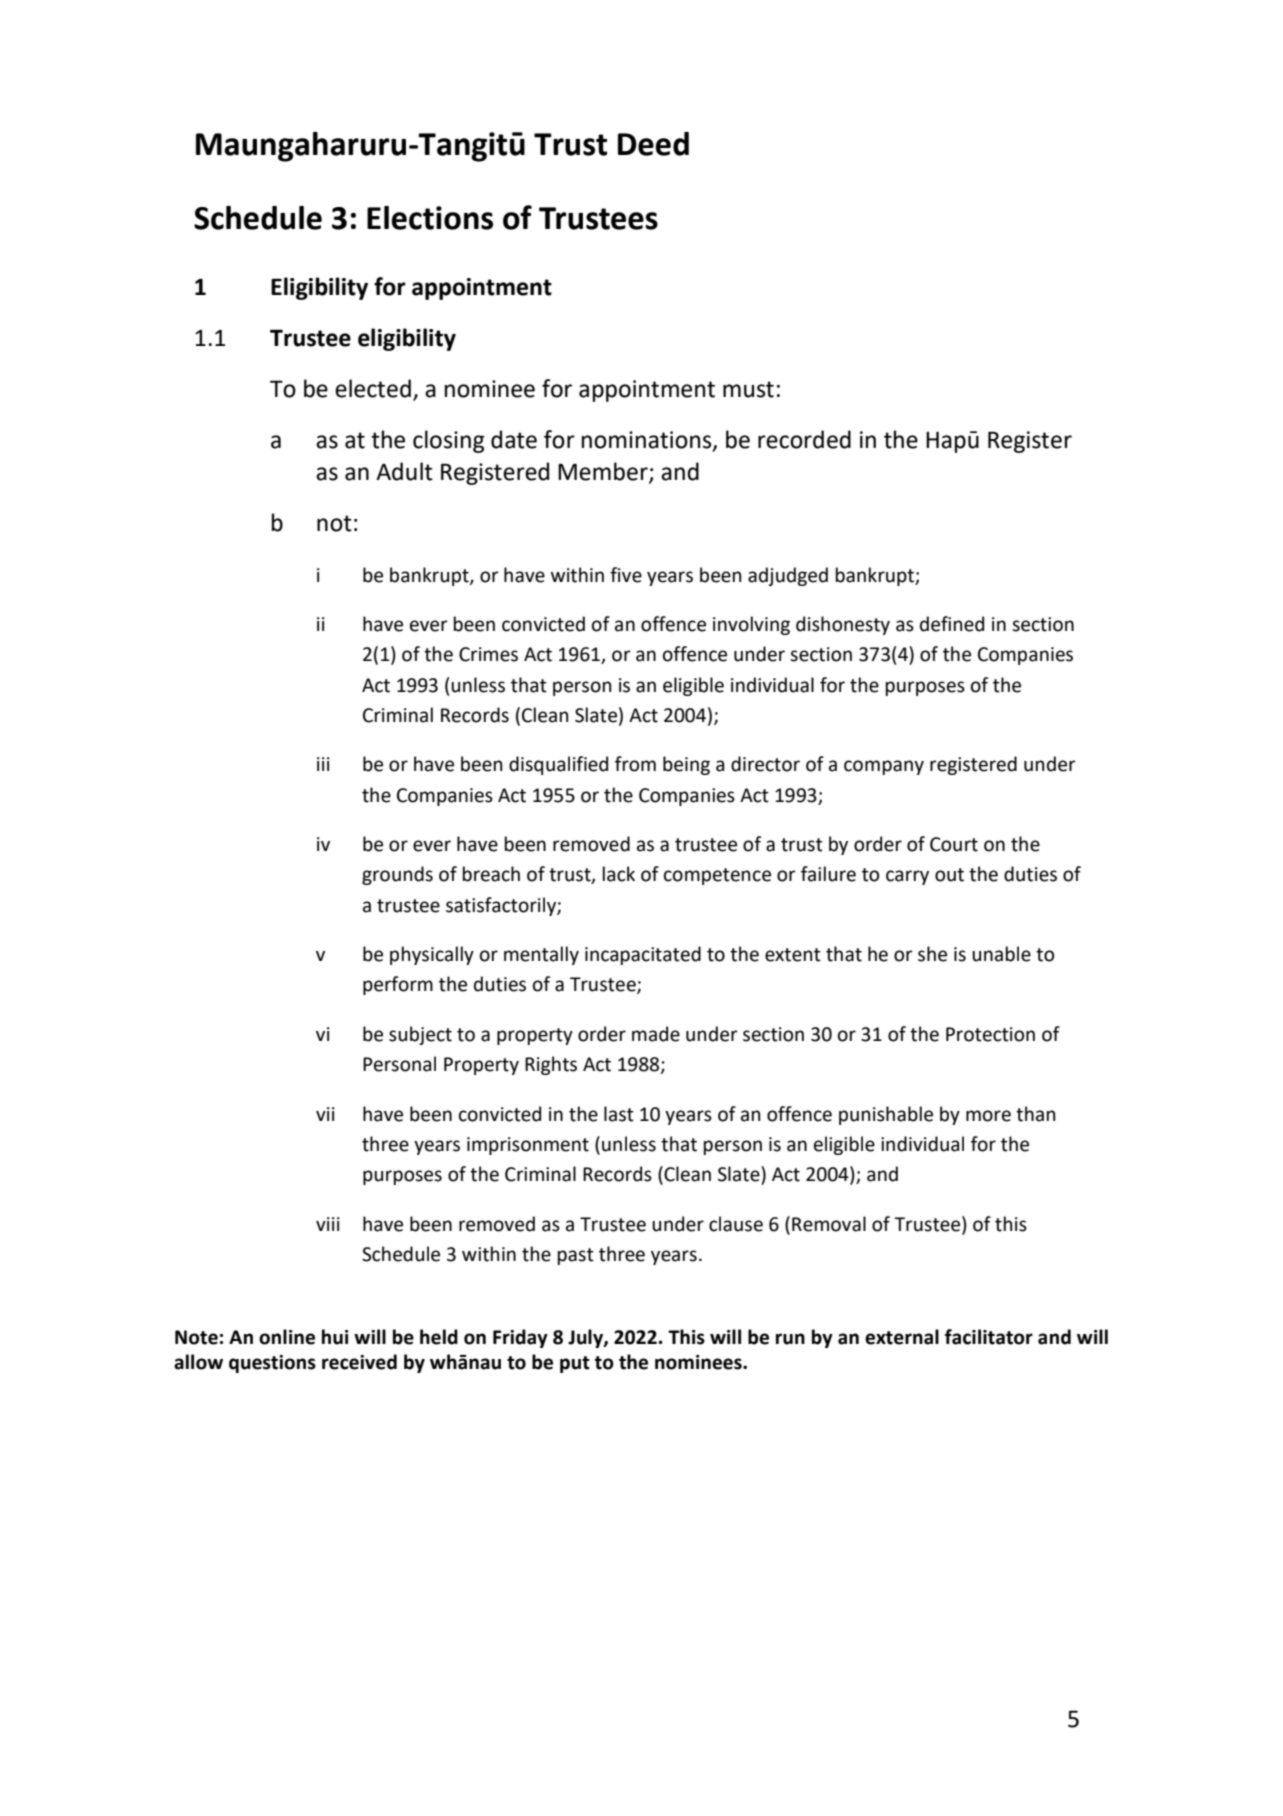 The image size is (1283, 1816). What do you see at coordinates (952, 624) in the screenshot?
I see `defined` at bounding box center [952, 624].
